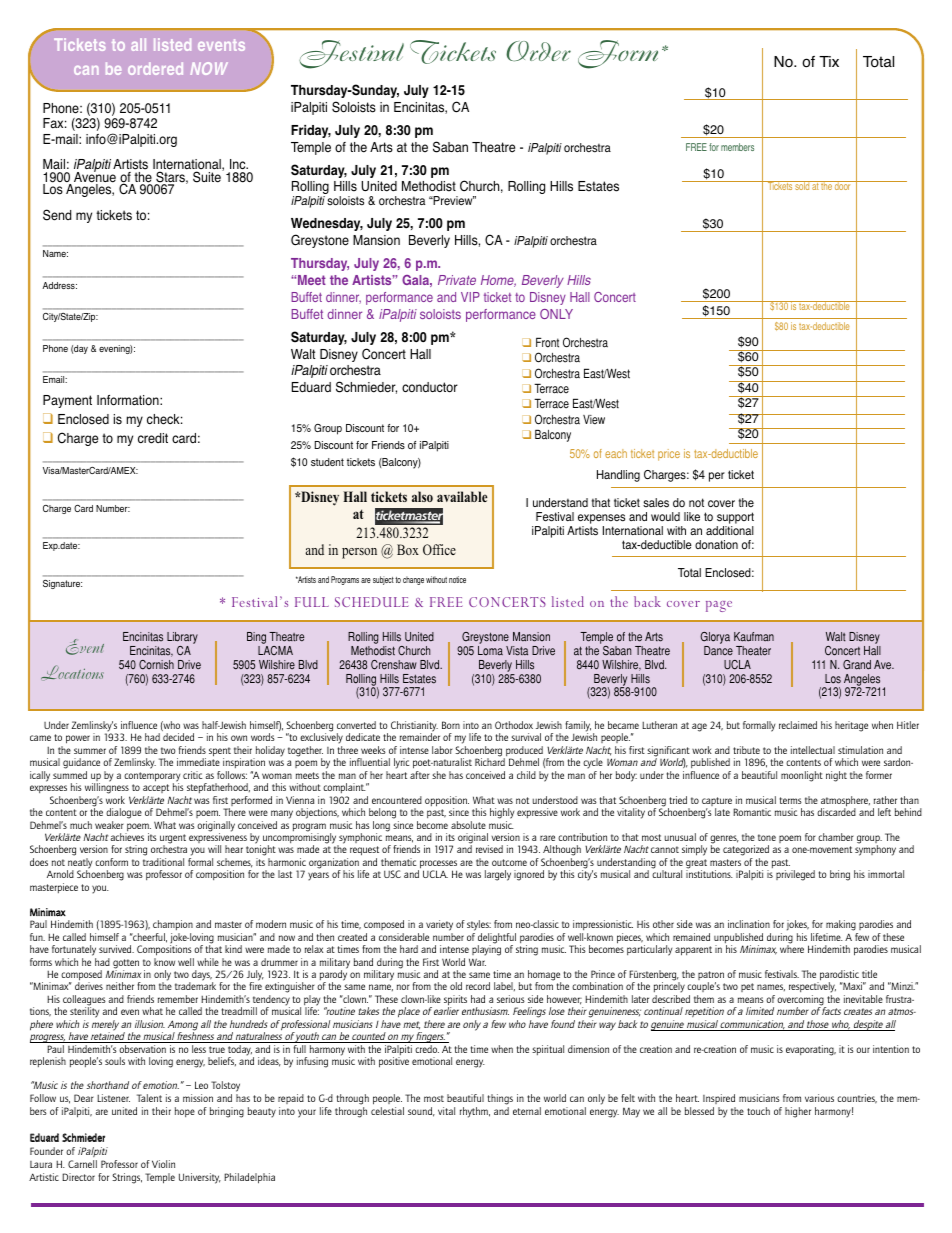  I want to click on privileged, so click(795, 875).
